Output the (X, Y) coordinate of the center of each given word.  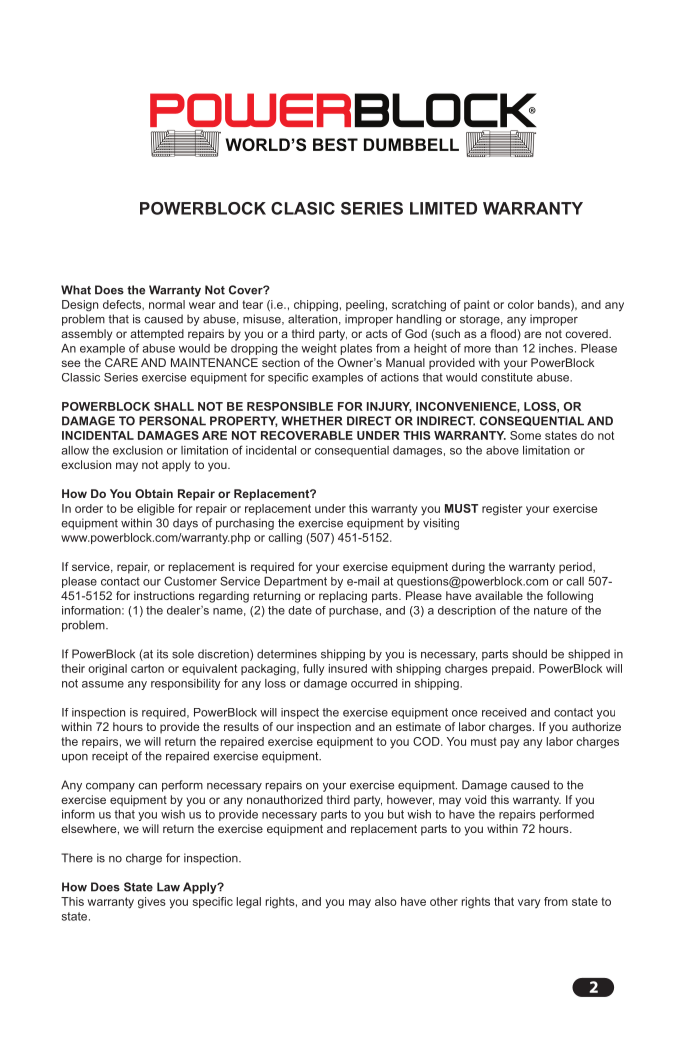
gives (152, 903)
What (76, 290)
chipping (316, 306)
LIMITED (443, 208)
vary (529, 903)
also (386, 901)
